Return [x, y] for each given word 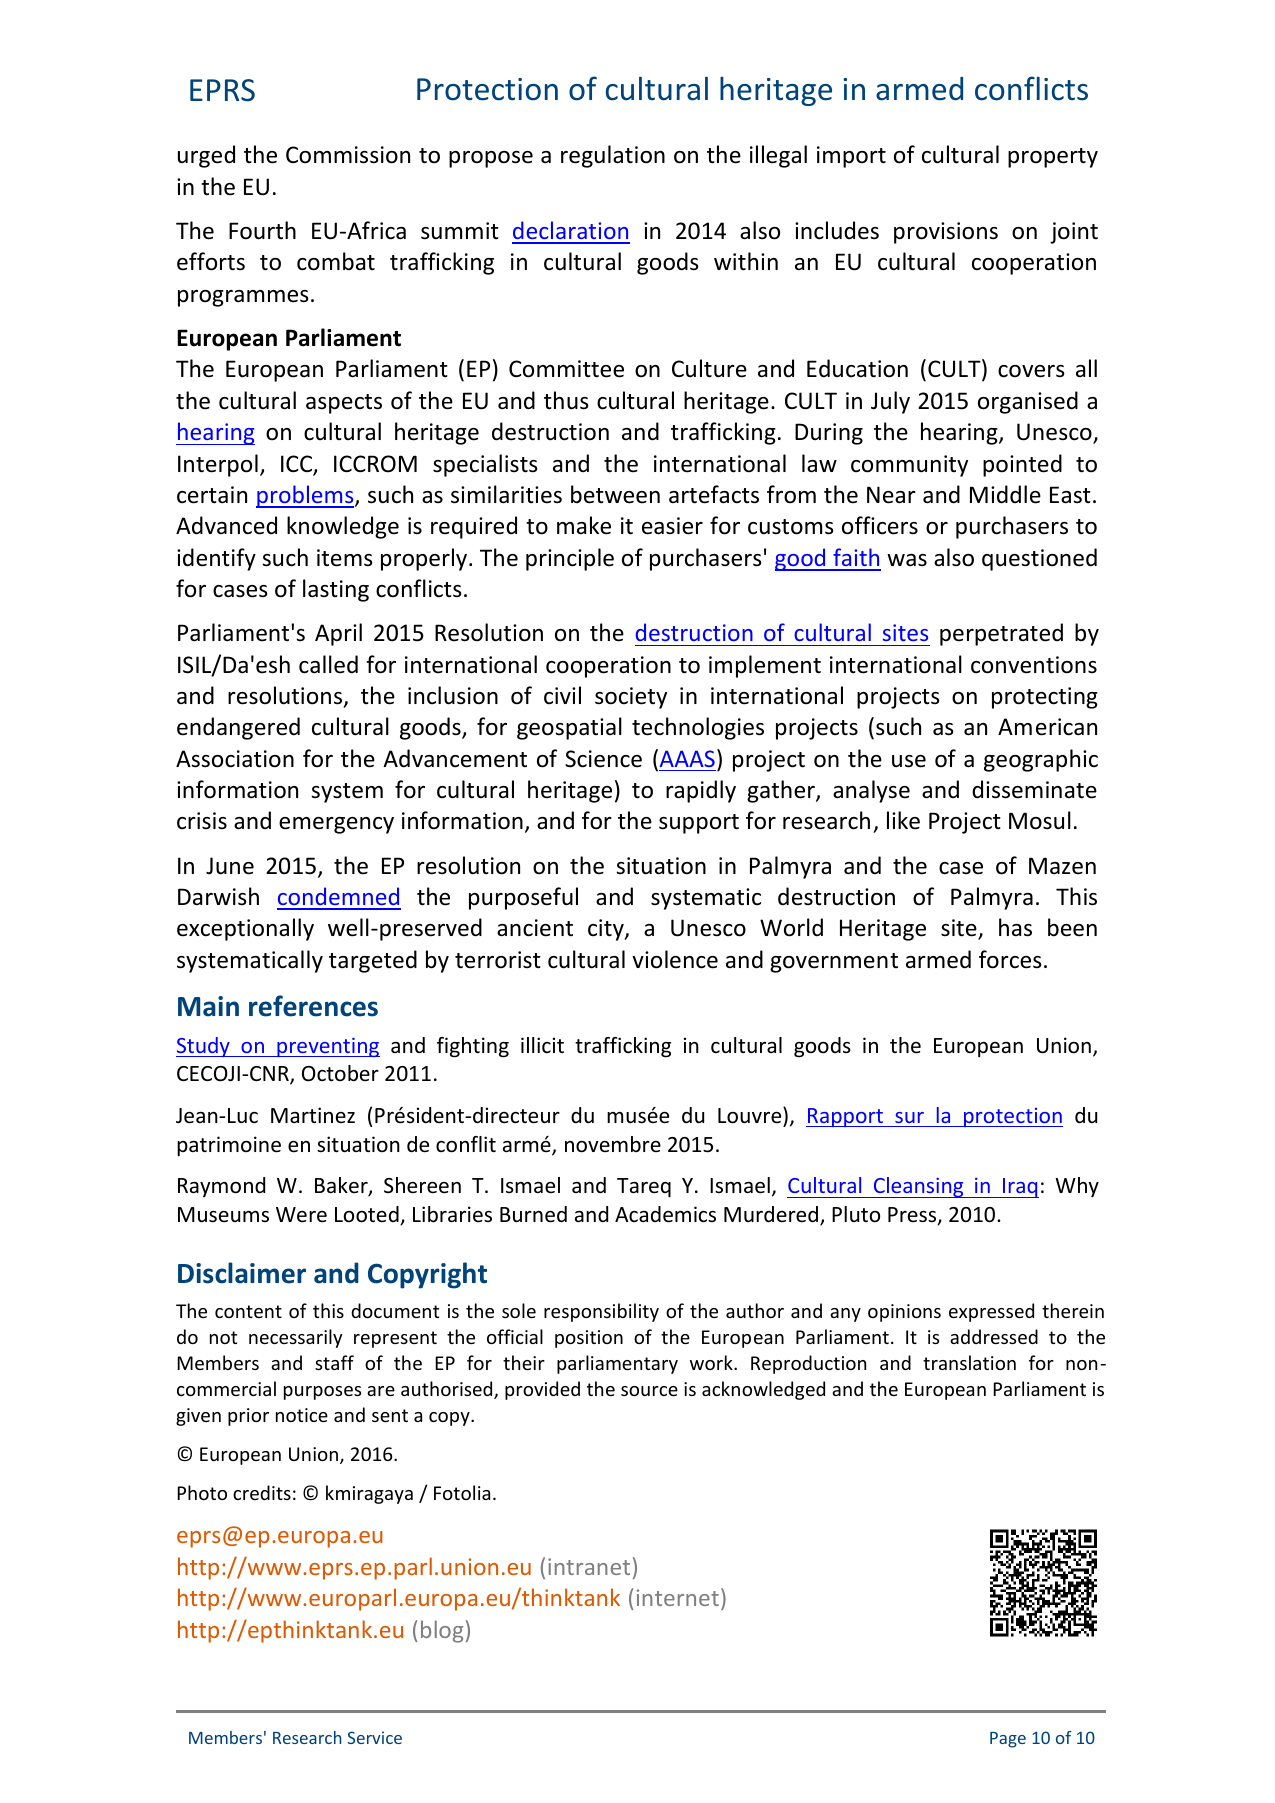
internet [678, 1597]
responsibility [601, 1312]
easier [672, 526]
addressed [994, 1336]
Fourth [262, 230]
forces [1010, 959]
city [607, 930]
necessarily [295, 1338]
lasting [336, 590]
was [907, 560]
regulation [613, 156]
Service [374, 1737]
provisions [946, 233]
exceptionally [245, 929]
